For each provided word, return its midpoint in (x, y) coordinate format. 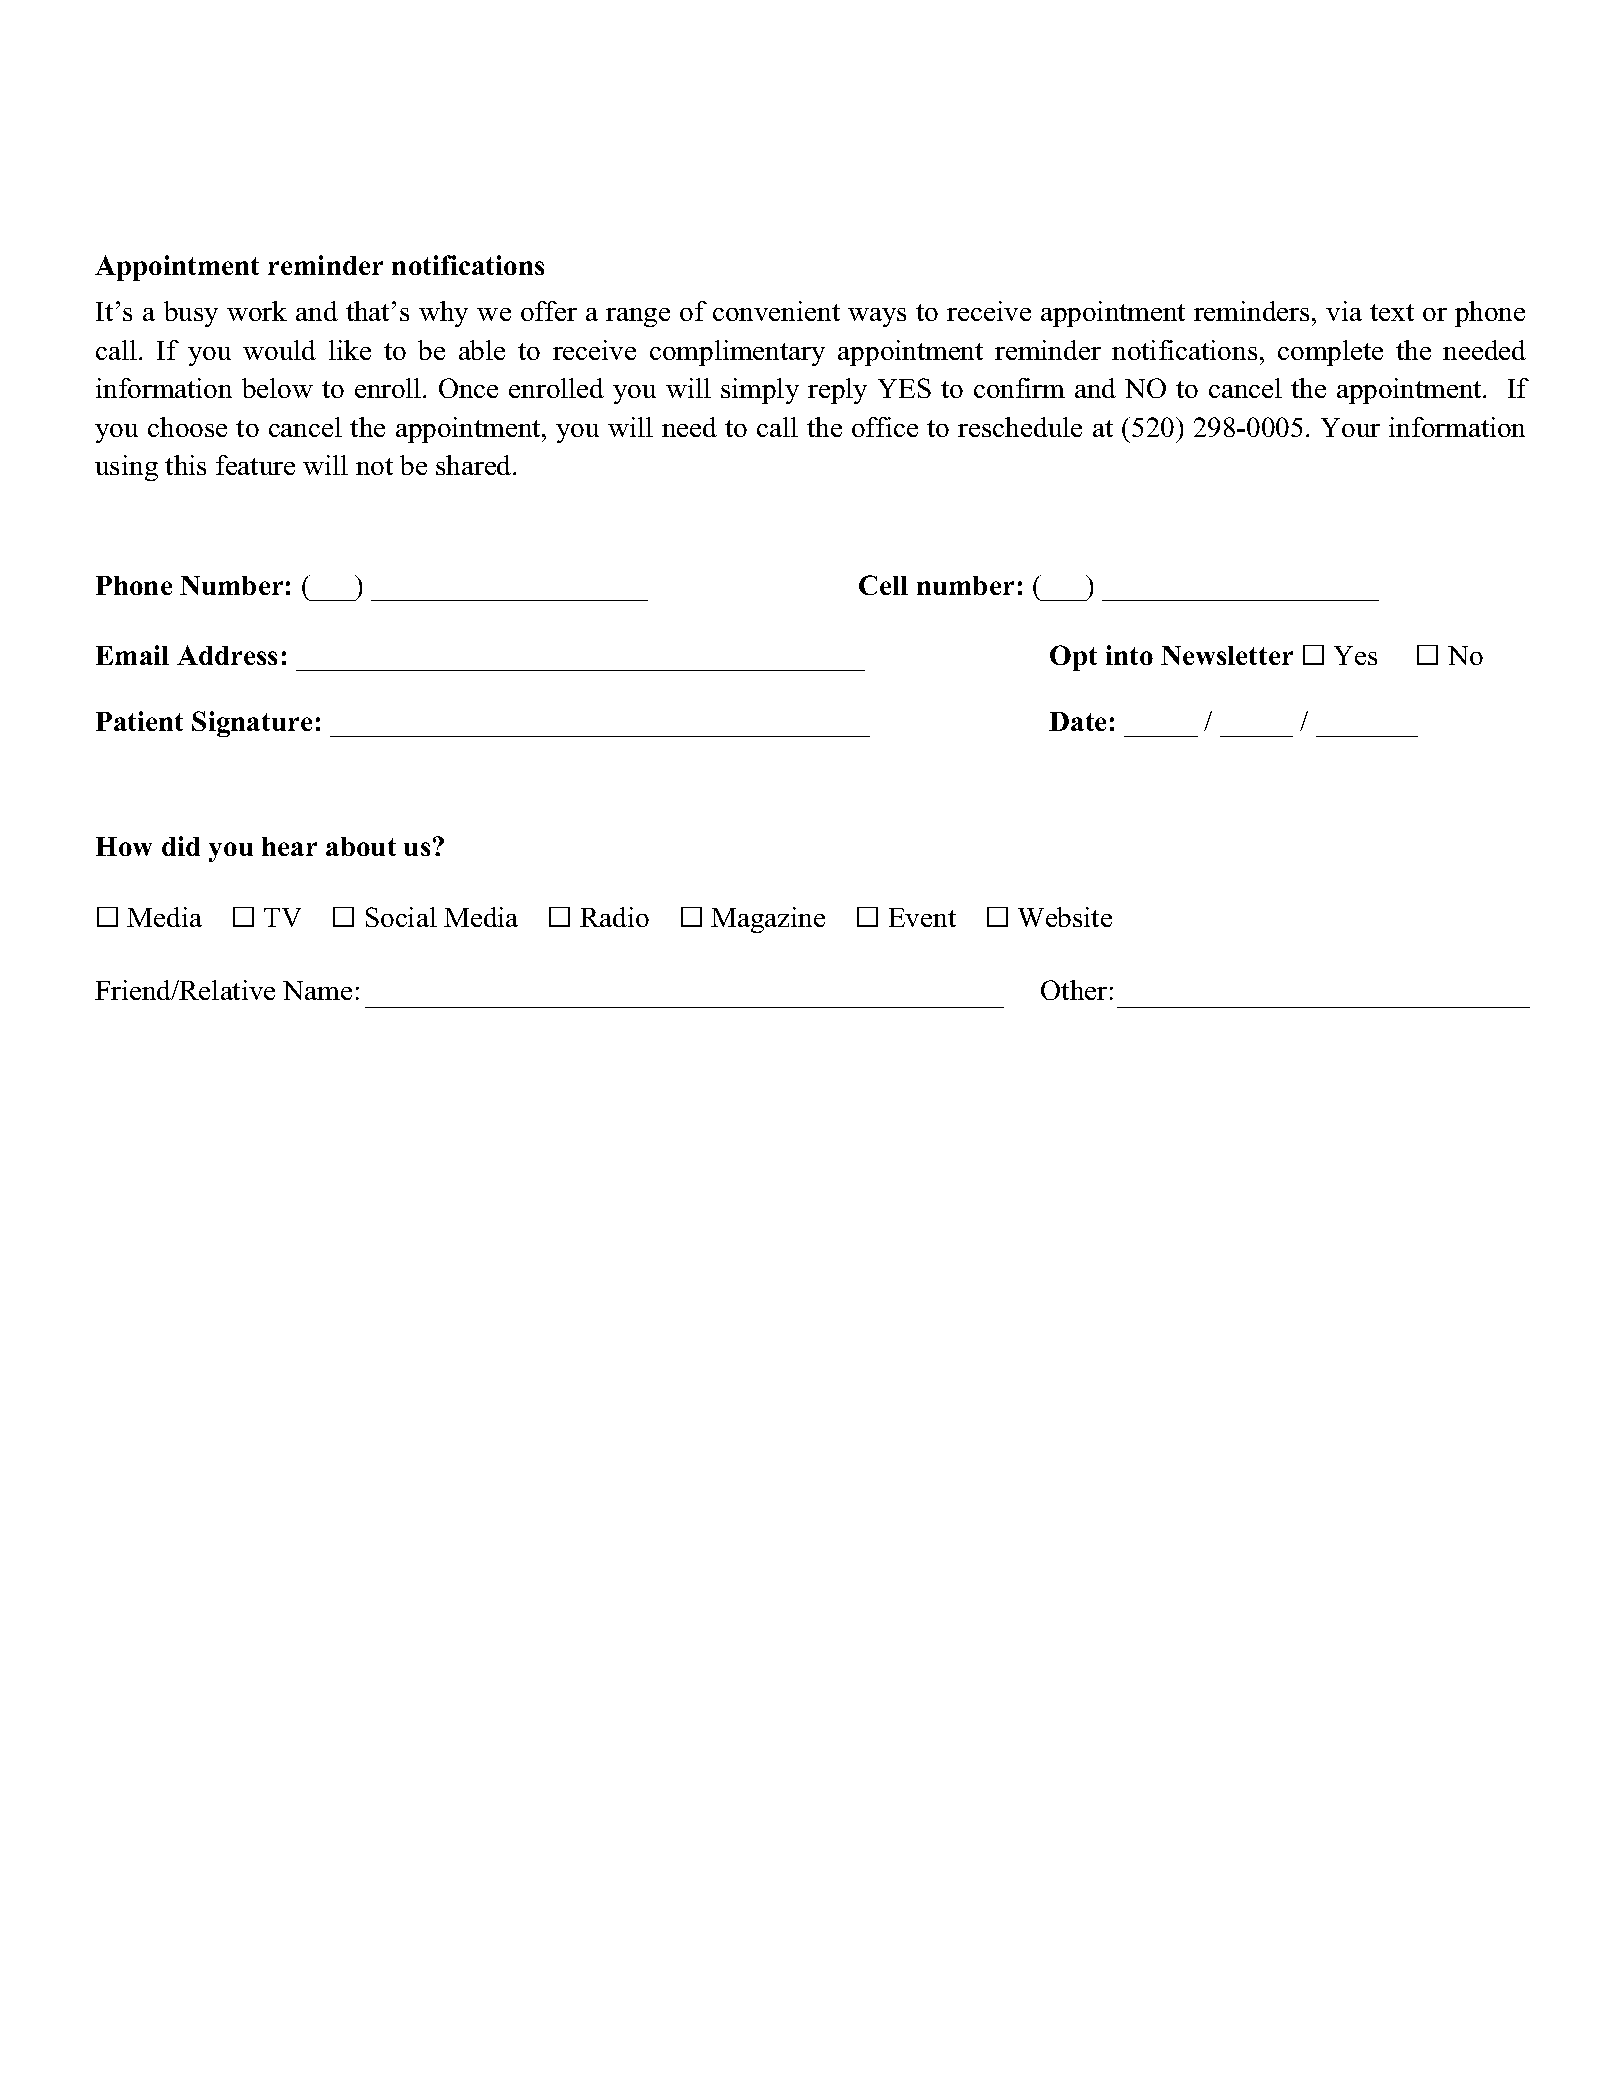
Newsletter (1227, 655)
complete (1330, 353)
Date (1077, 721)
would (279, 350)
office (885, 427)
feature (255, 465)
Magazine (768, 920)
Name (317, 990)
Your (1350, 427)
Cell (883, 585)
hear (289, 846)
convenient (776, 311)
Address (227, 655)
